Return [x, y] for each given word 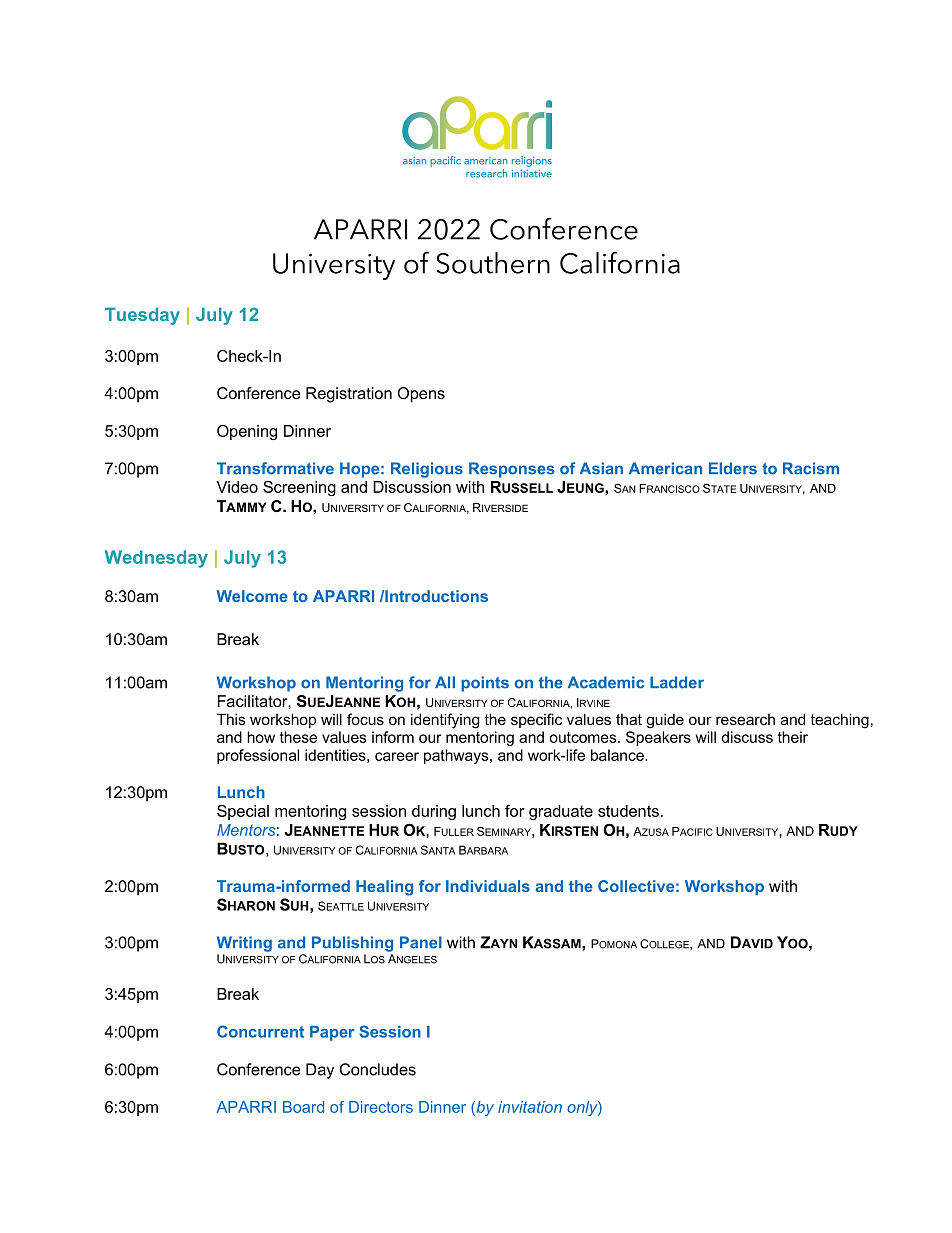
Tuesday [142, 316]
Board [303, 1107]
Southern [493, 263]
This [231, 719]
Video [237, 487]
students [628, 811]
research [745, 719]
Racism [811, 468]
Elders [733, 468]
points [485, 684]
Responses [511, 470]
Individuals [488, 886]
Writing [244, 944]
